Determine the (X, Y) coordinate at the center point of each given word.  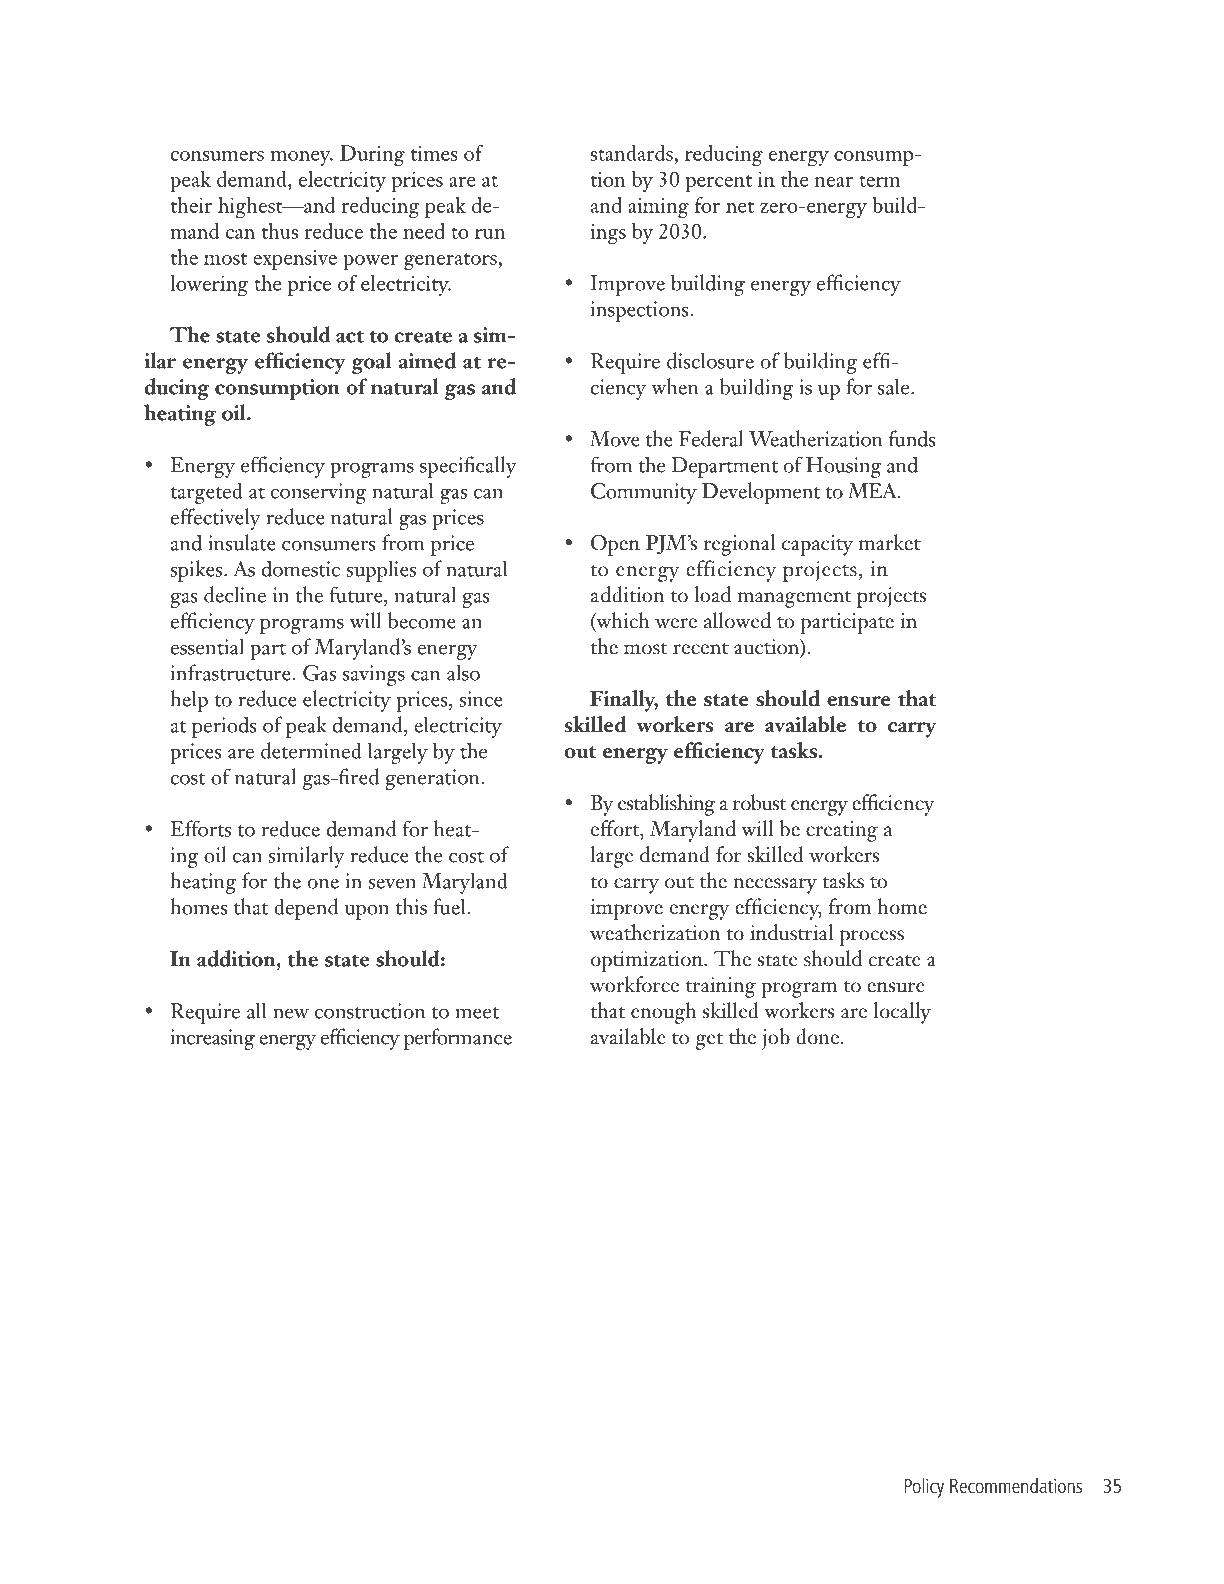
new (291, 1013)
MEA (874, 491)
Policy (924, 1488)
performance (458, 1039)
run (490, 234)
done (817, 1036)
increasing (212, 1039)
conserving (319, 493)
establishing (666, 805)
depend (306, 909)
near (833, 182)
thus (280, 231)
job (776, 1039)
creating (842, 831)
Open (615, 545)
